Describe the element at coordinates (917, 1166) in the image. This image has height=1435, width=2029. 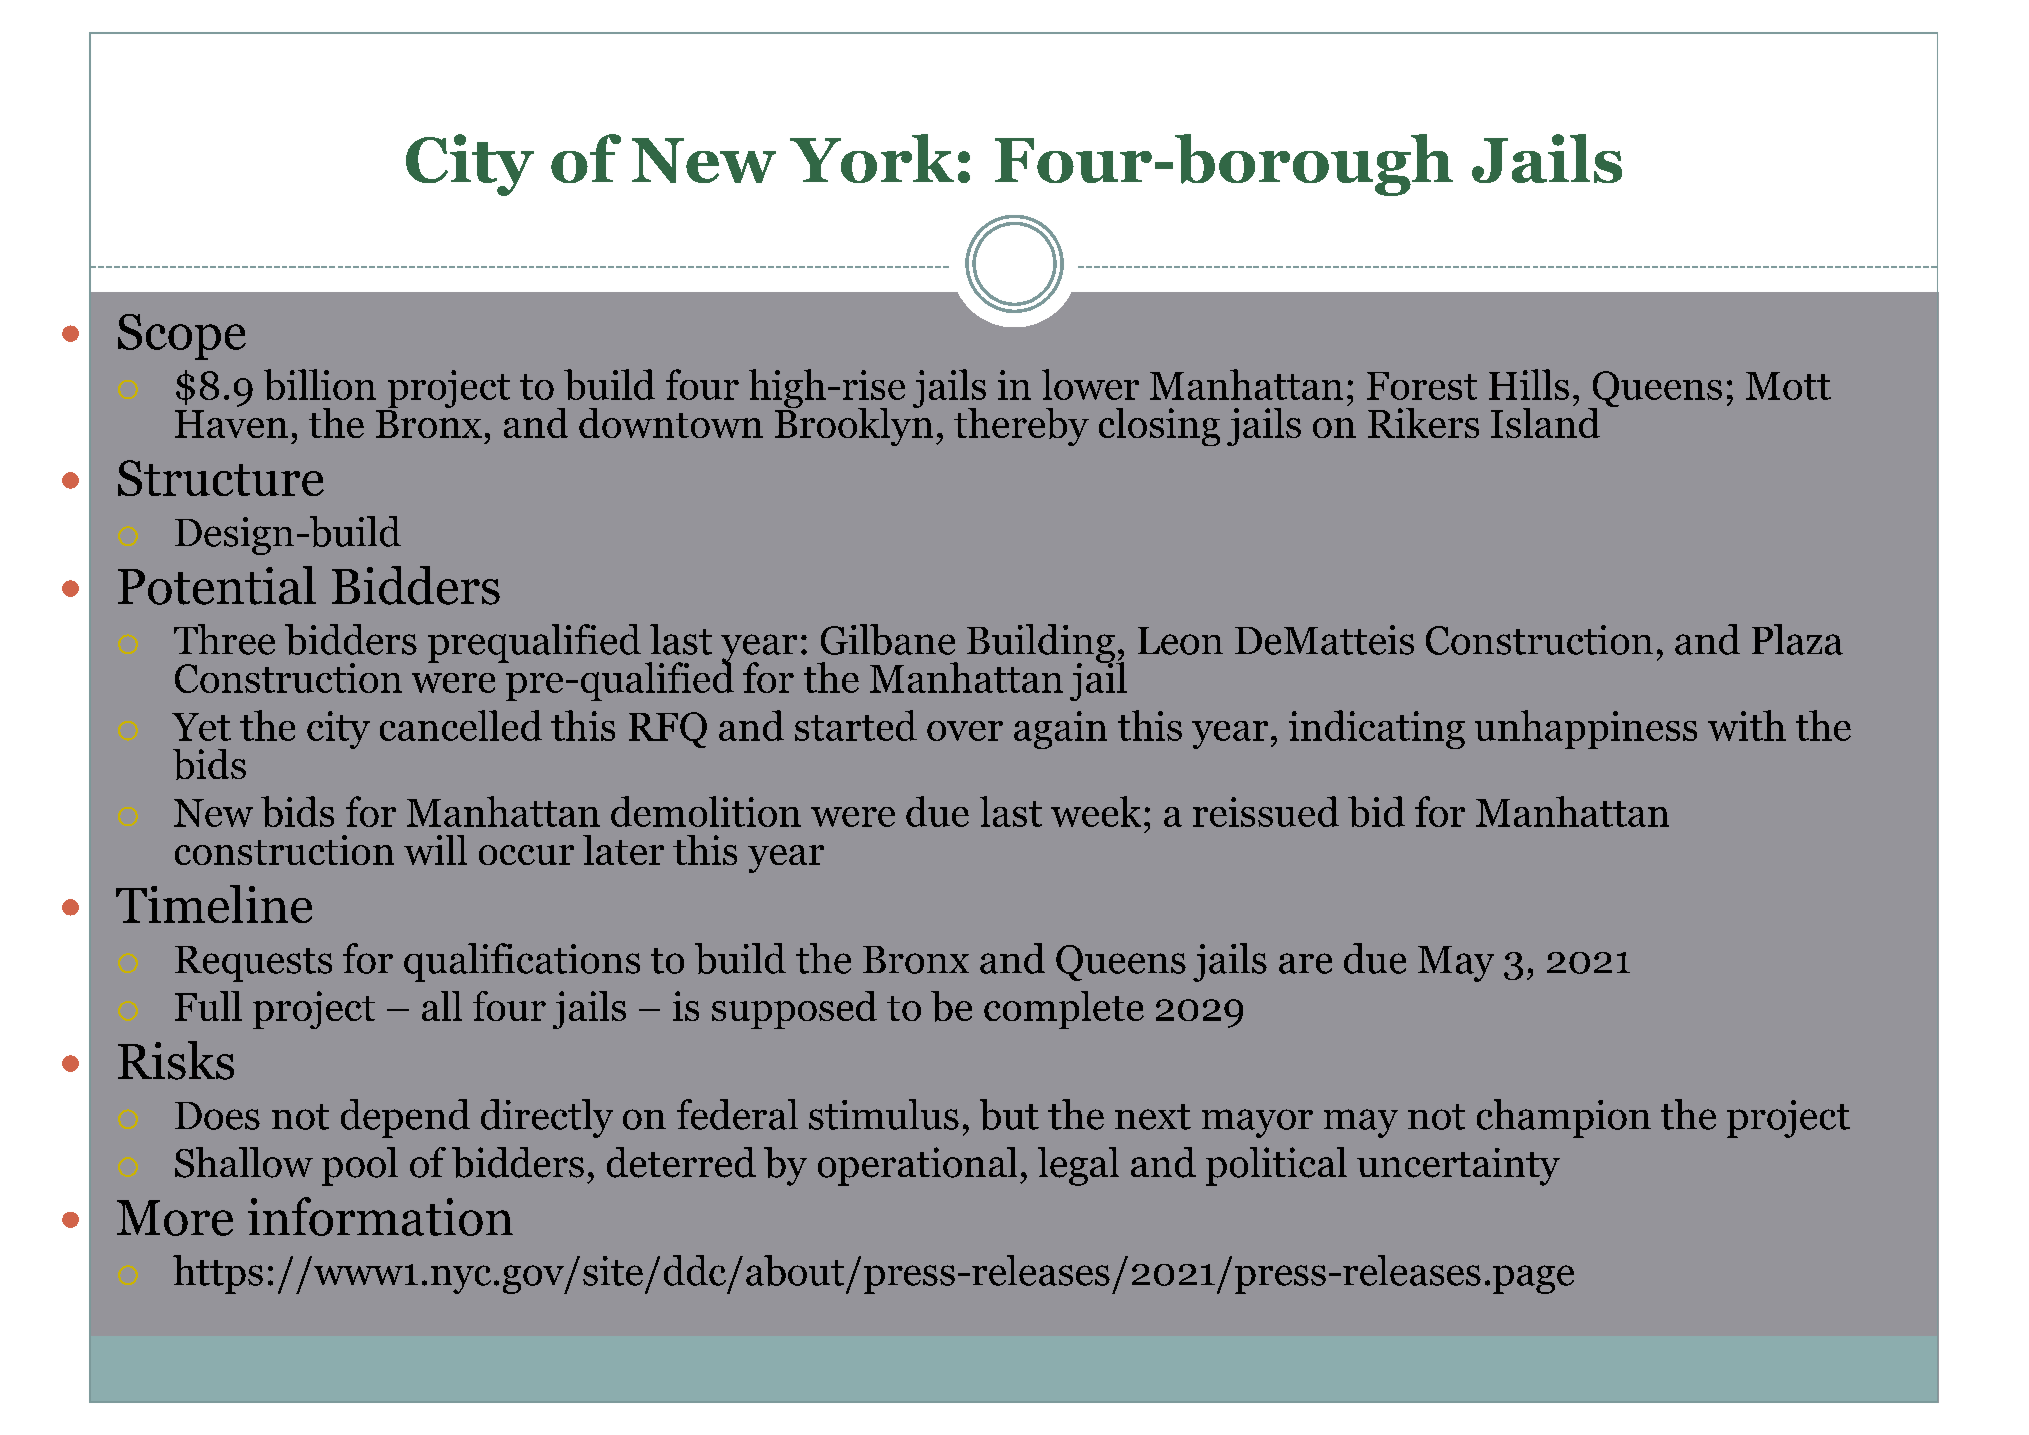
I see `operational` at that location.
